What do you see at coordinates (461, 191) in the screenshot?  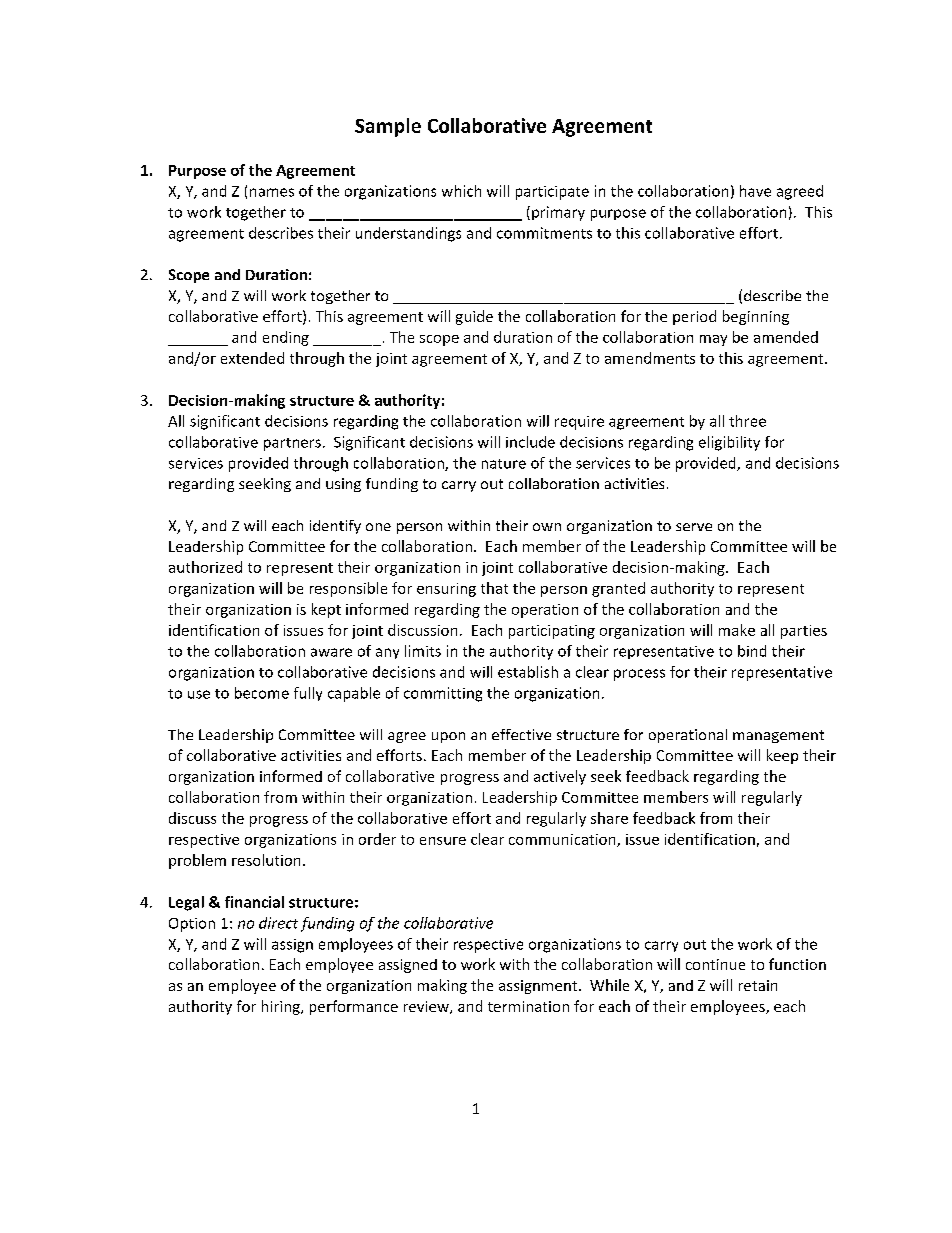 I see `which` at bounding box center [461, 191].
